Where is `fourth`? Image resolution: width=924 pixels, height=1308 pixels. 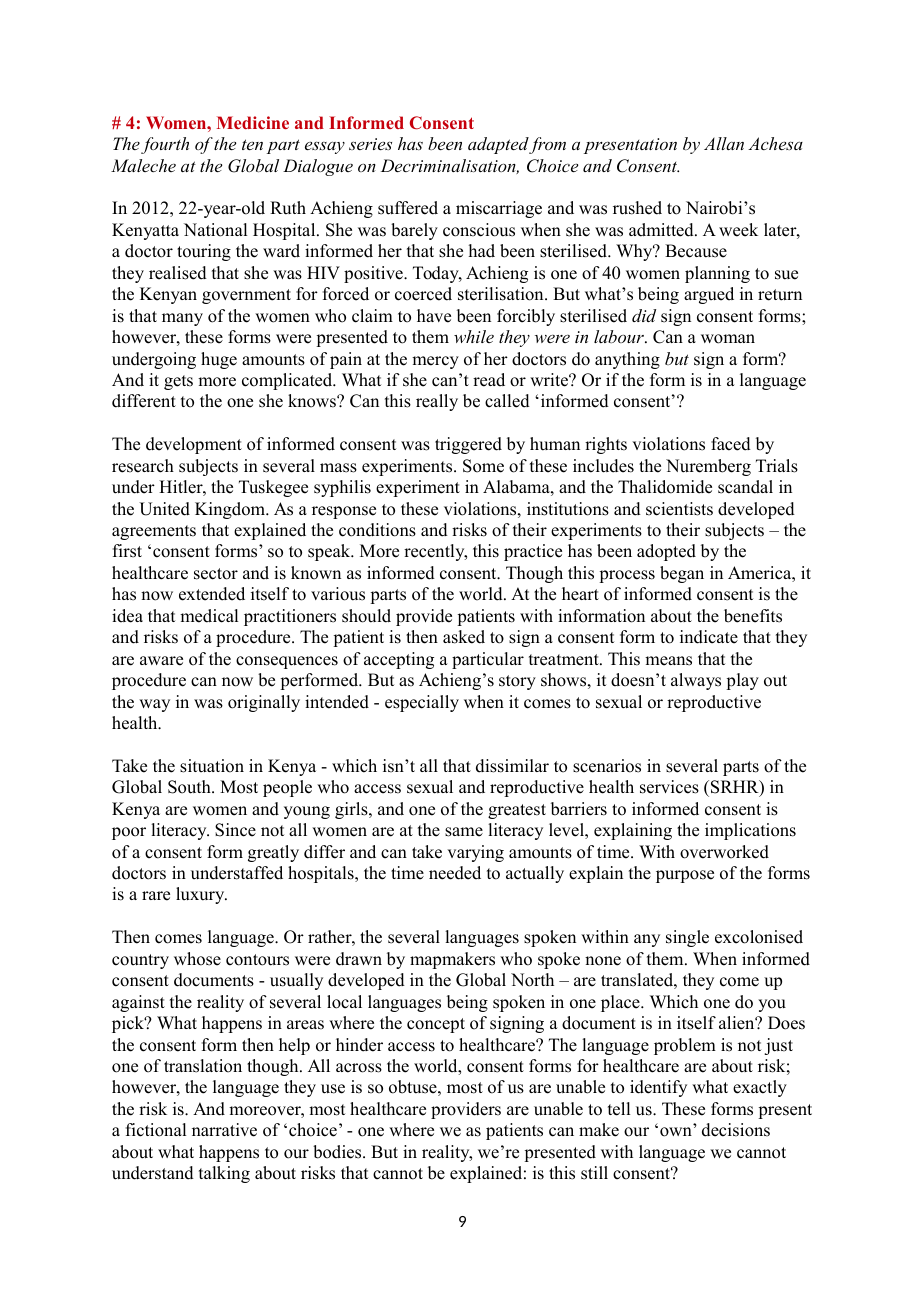 fourth is located at coordinates (165, 145).
